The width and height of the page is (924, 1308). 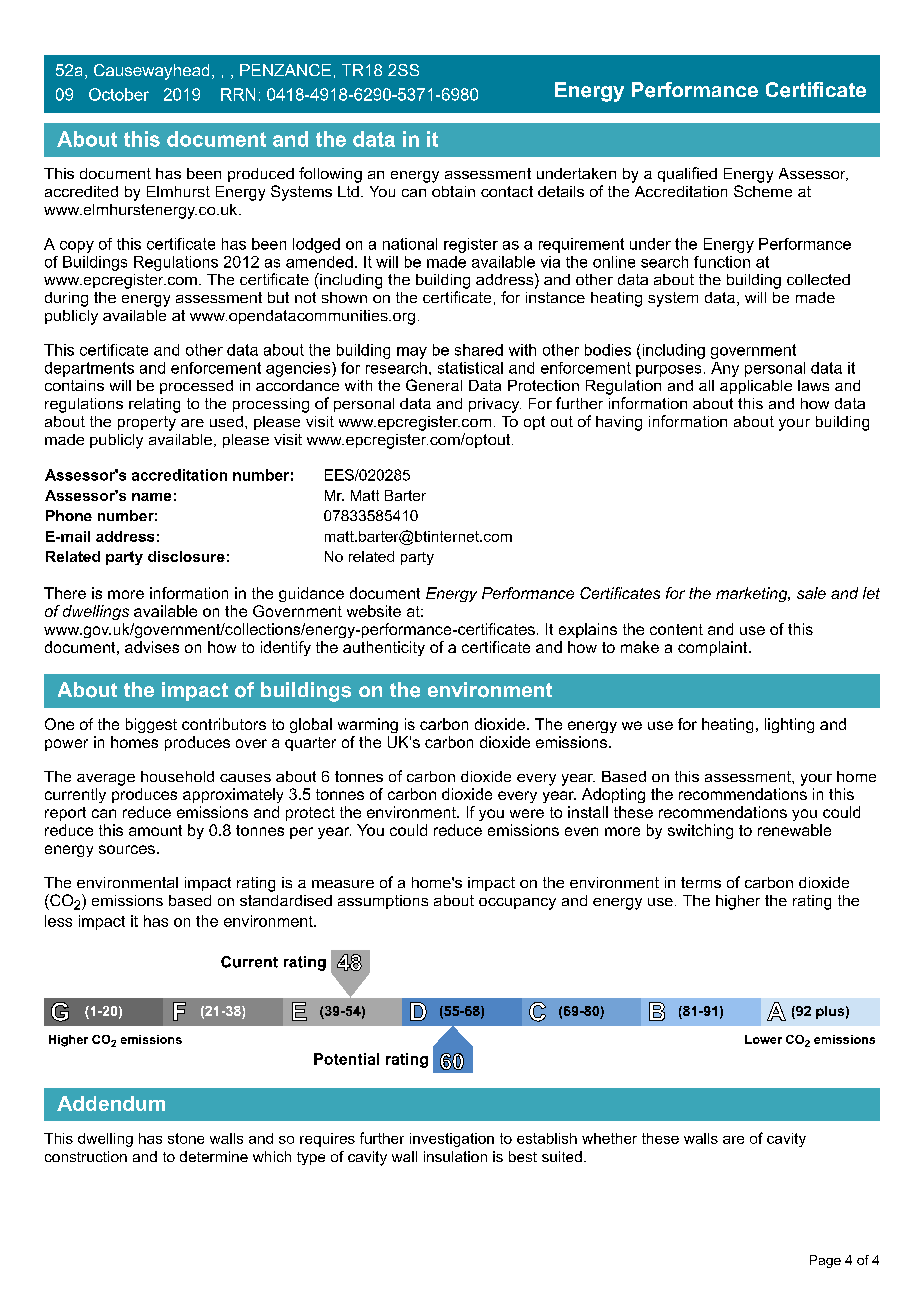 What do you see at coordinates (119, 94) in the page?
I see `October` at bounding box center [119, 94].
